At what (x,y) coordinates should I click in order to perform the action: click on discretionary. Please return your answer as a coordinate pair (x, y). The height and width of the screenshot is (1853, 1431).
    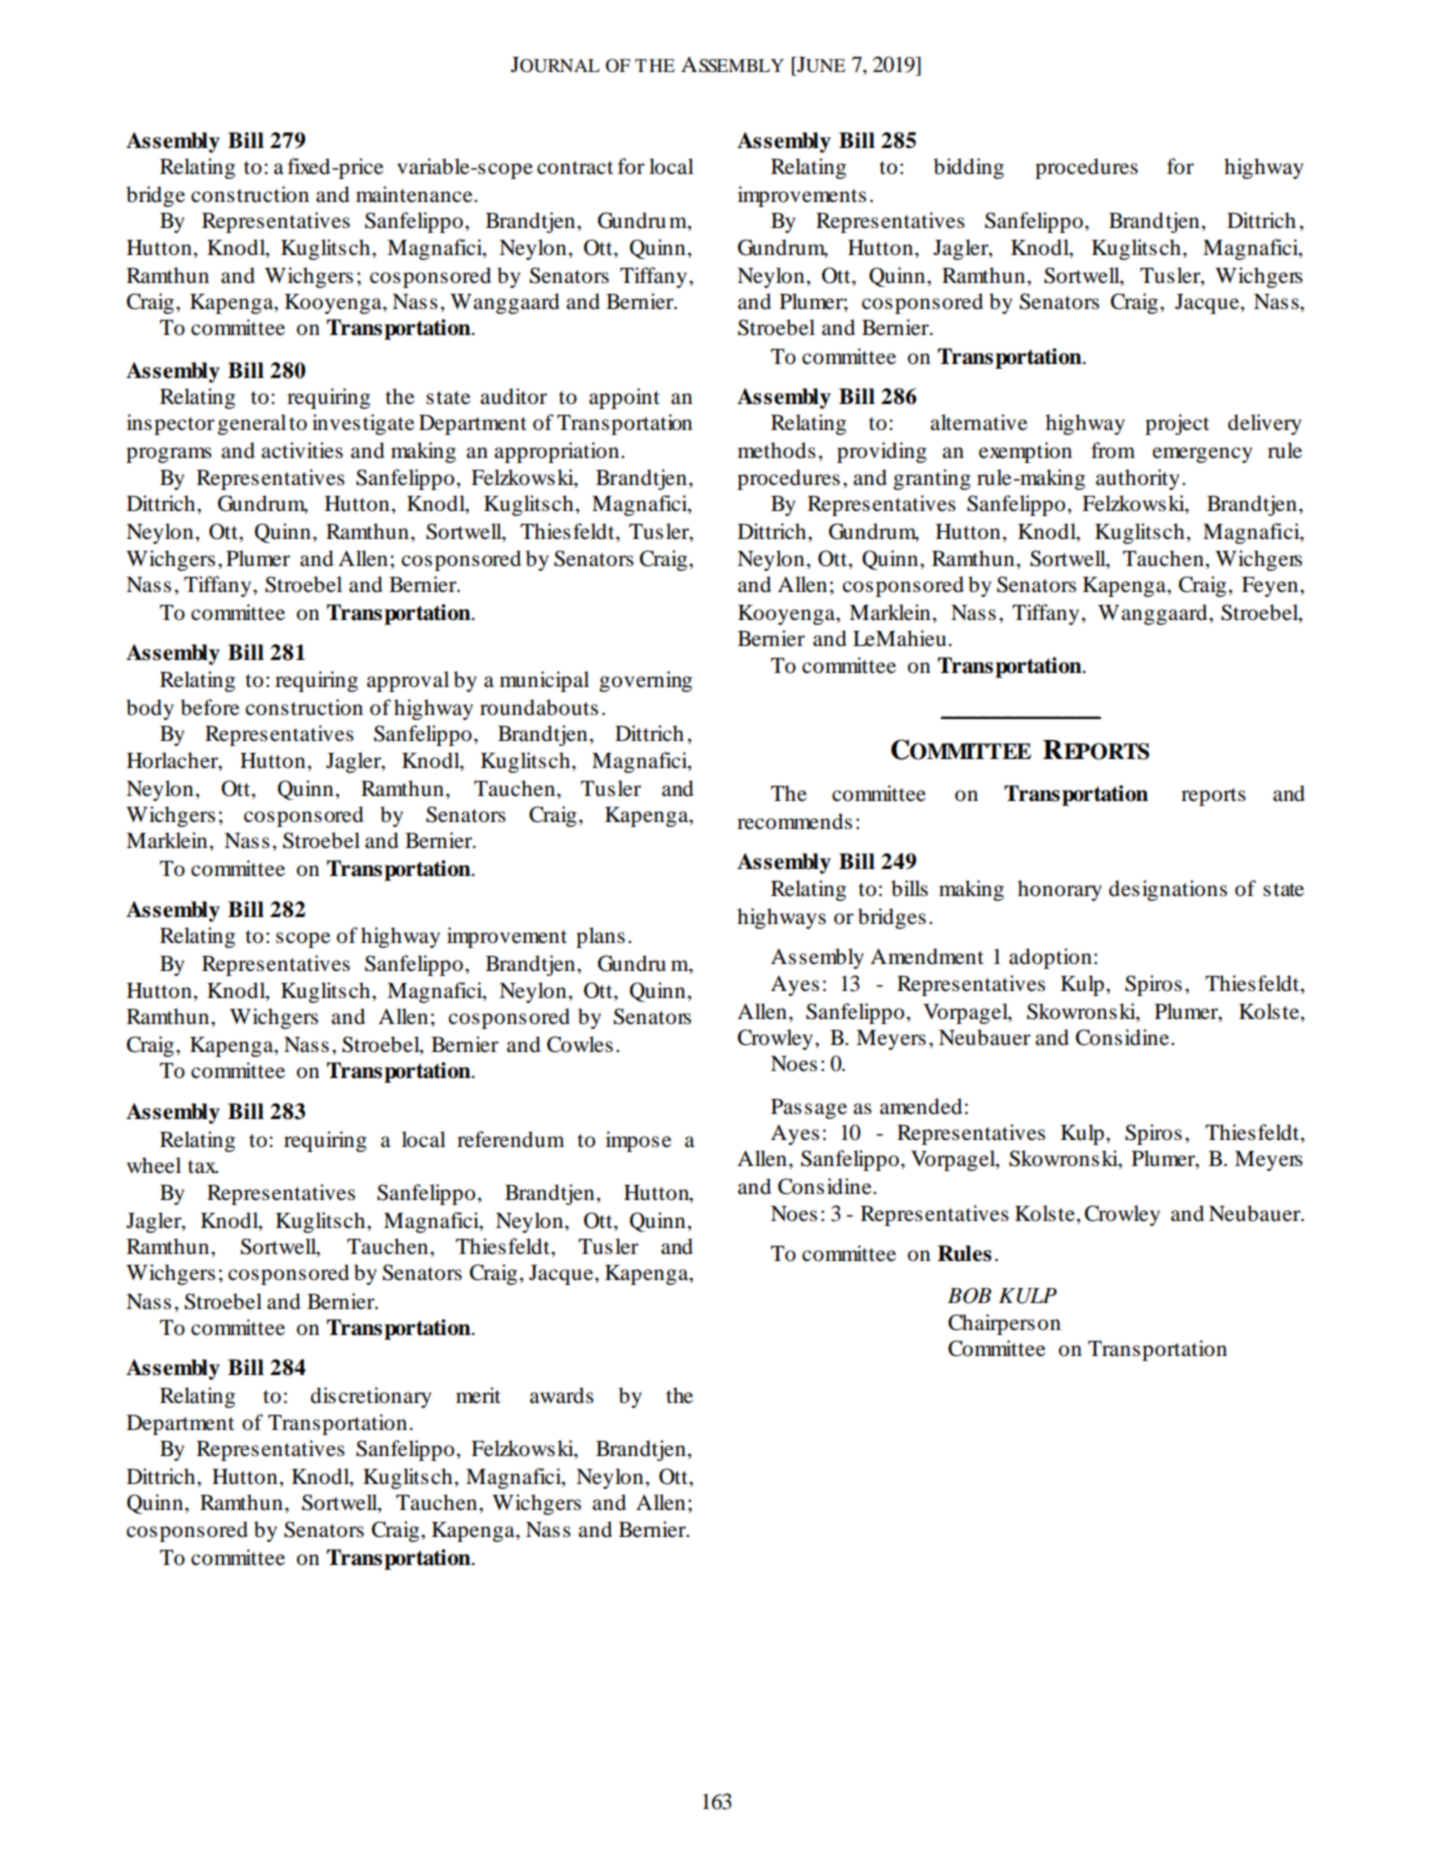
    Looking at the image, I should click on (371, 1397).
